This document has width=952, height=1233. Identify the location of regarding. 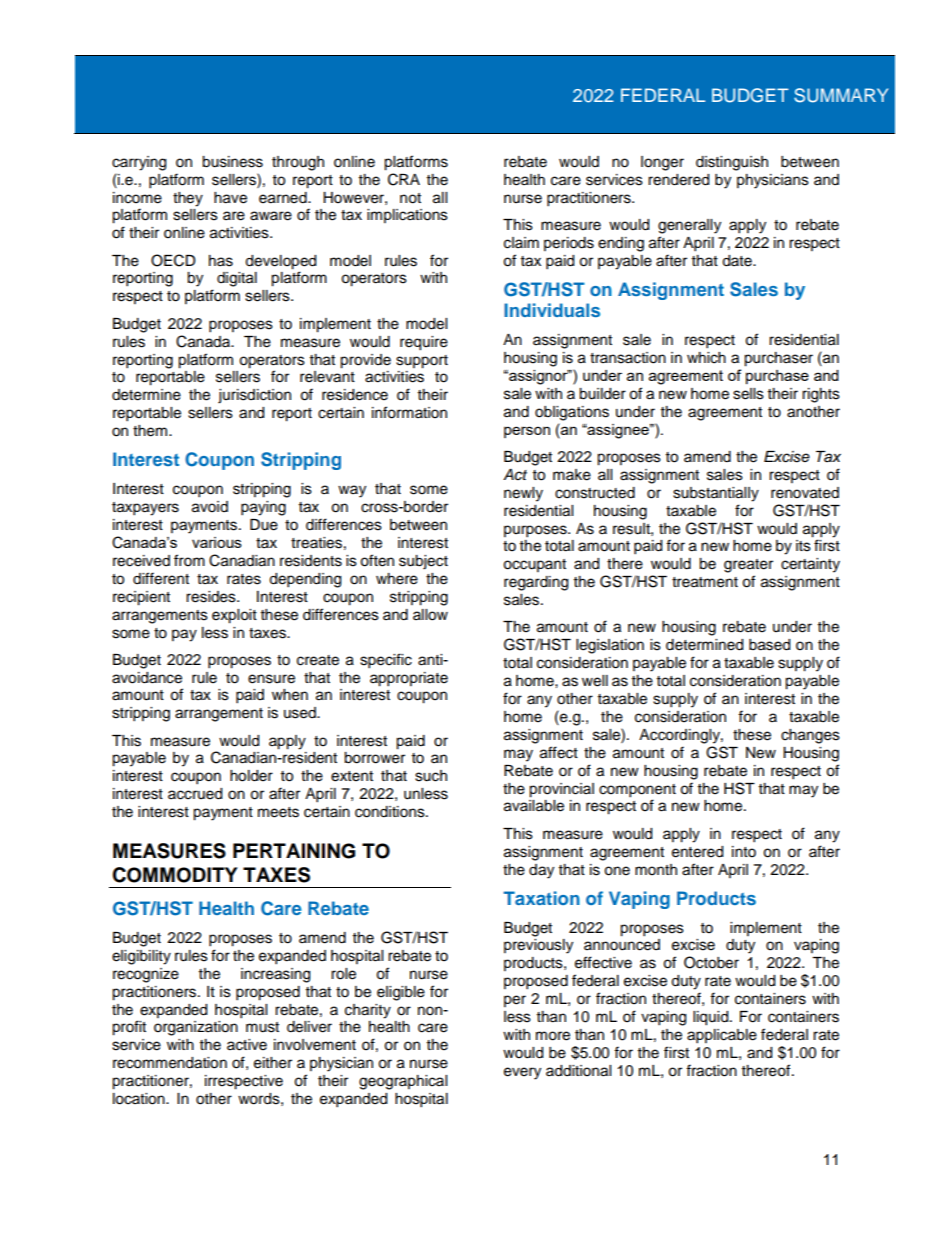
(536, 583).
